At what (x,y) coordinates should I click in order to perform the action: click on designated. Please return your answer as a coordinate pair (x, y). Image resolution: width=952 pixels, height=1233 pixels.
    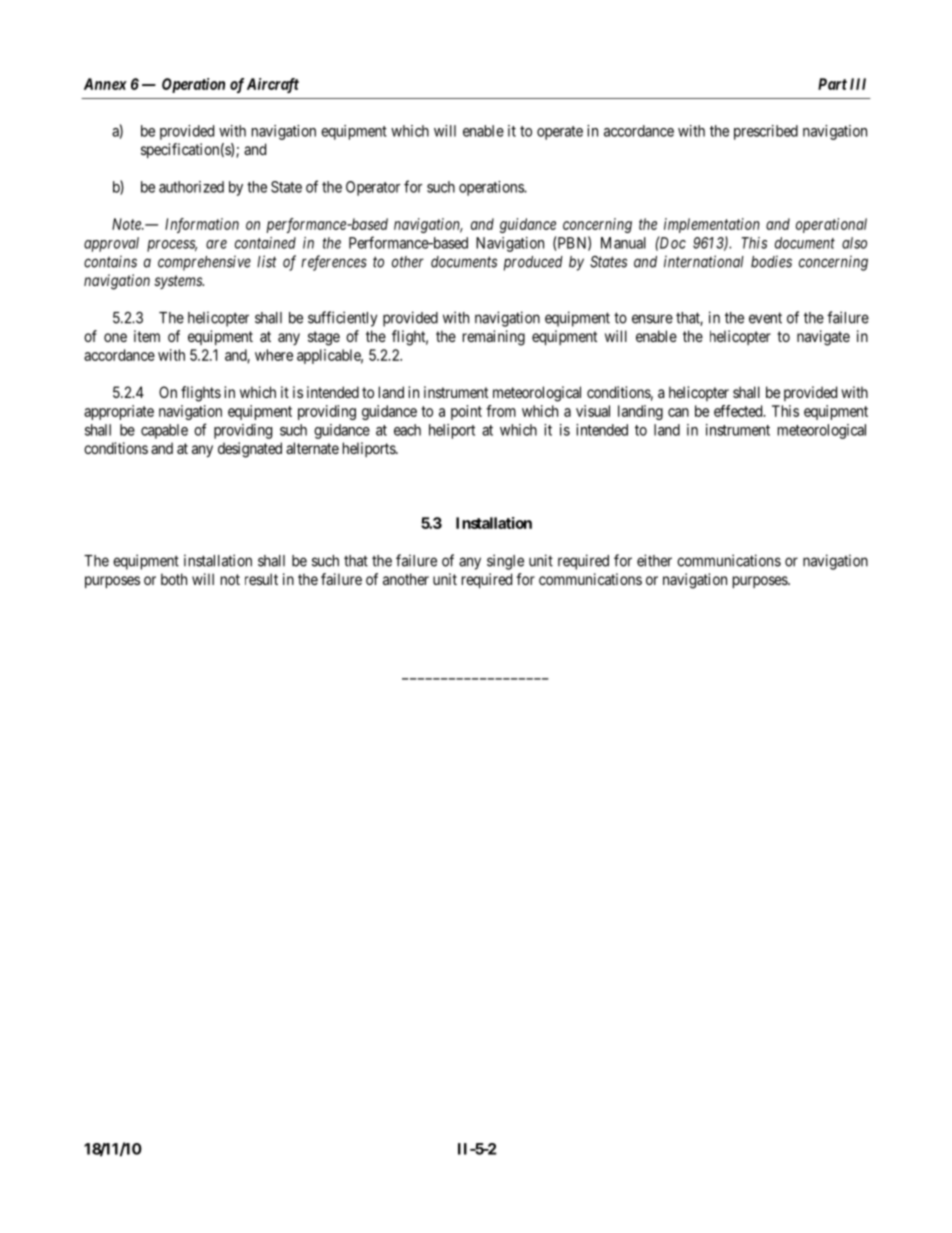
    Looking at the image, I should click on (250, 450).
